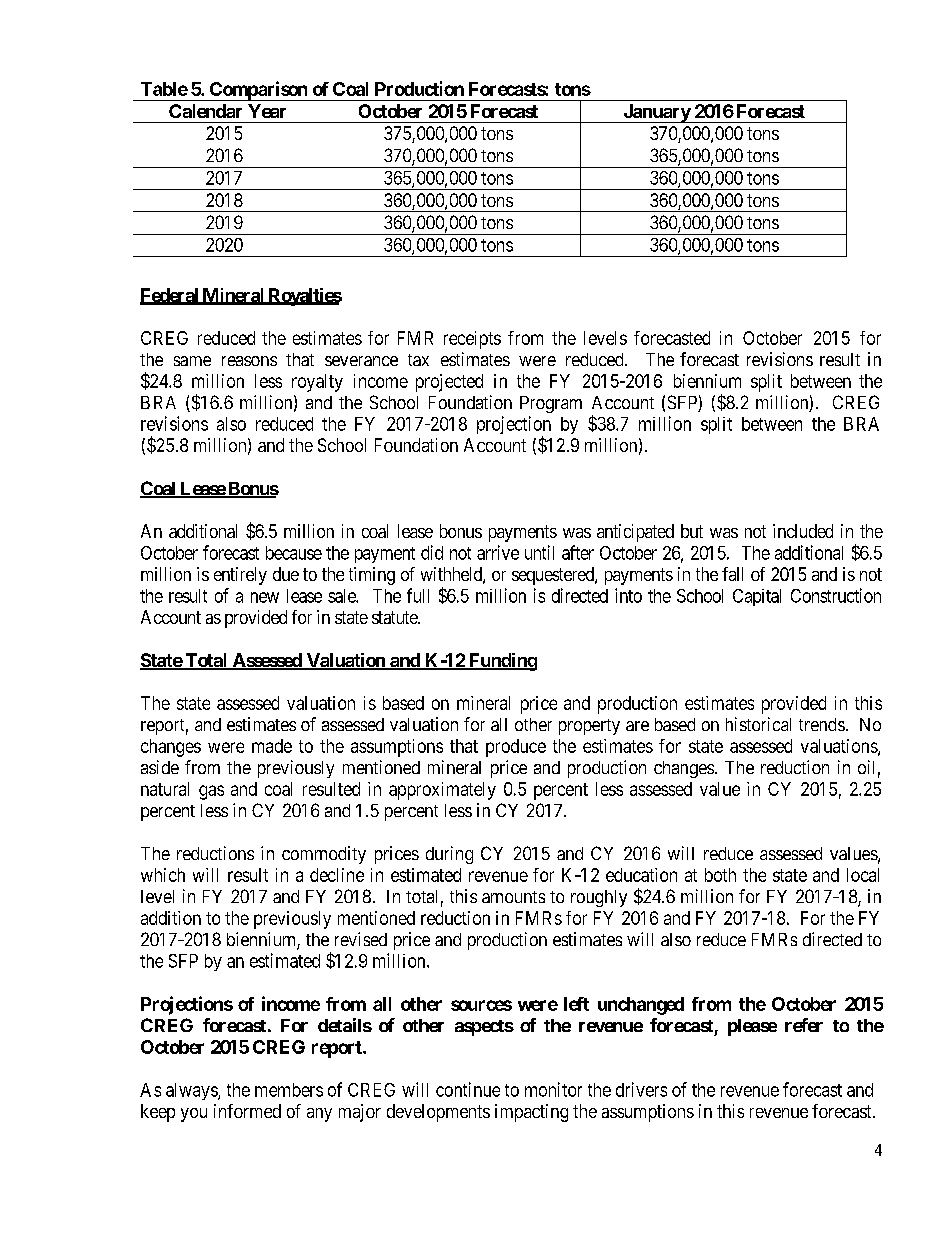 The image size is (952, 1233). What do you see at coordinates (498, 552) in the image?
I see `arrive` at bounding box center [498, 552].
